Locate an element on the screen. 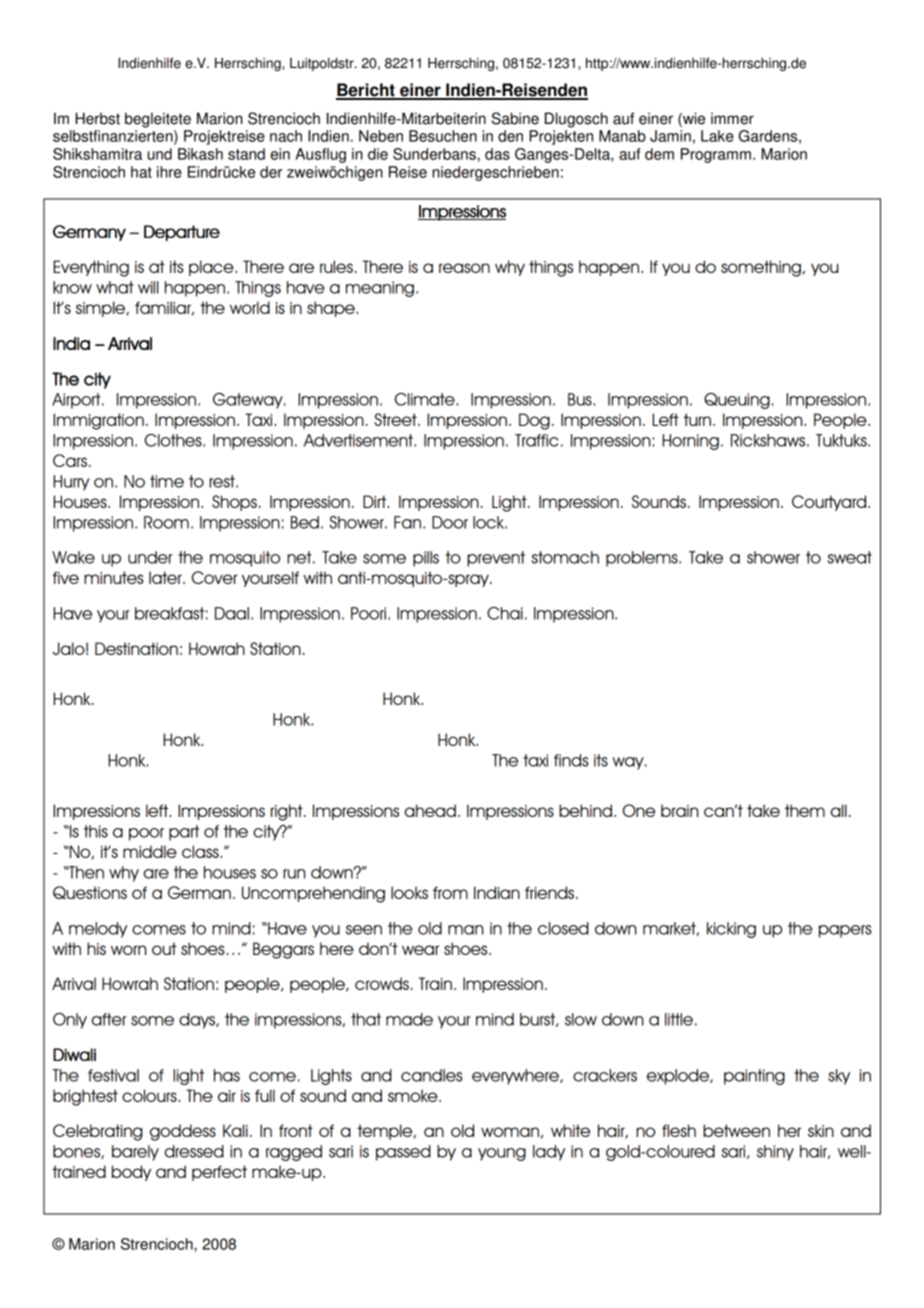 This screenshot has width=924, height=1308. them is located at coordinates (805, 810).
